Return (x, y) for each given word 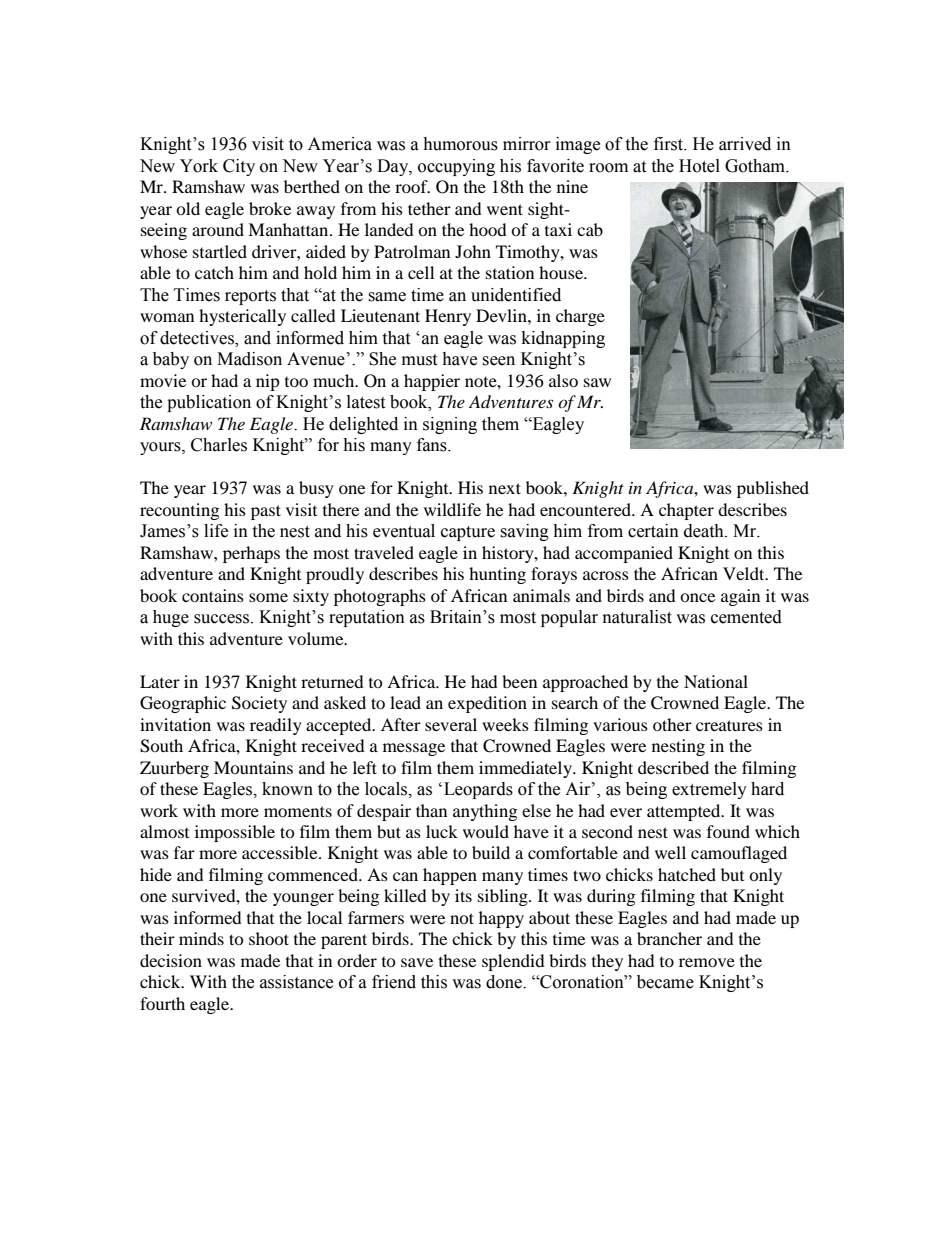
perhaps (251, 554)
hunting (497, 575)
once (697, 597)
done (505, 982)
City (239, 167)
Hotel (699, 166)
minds (201, 938)
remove (707, 962)
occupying (456, 167)
